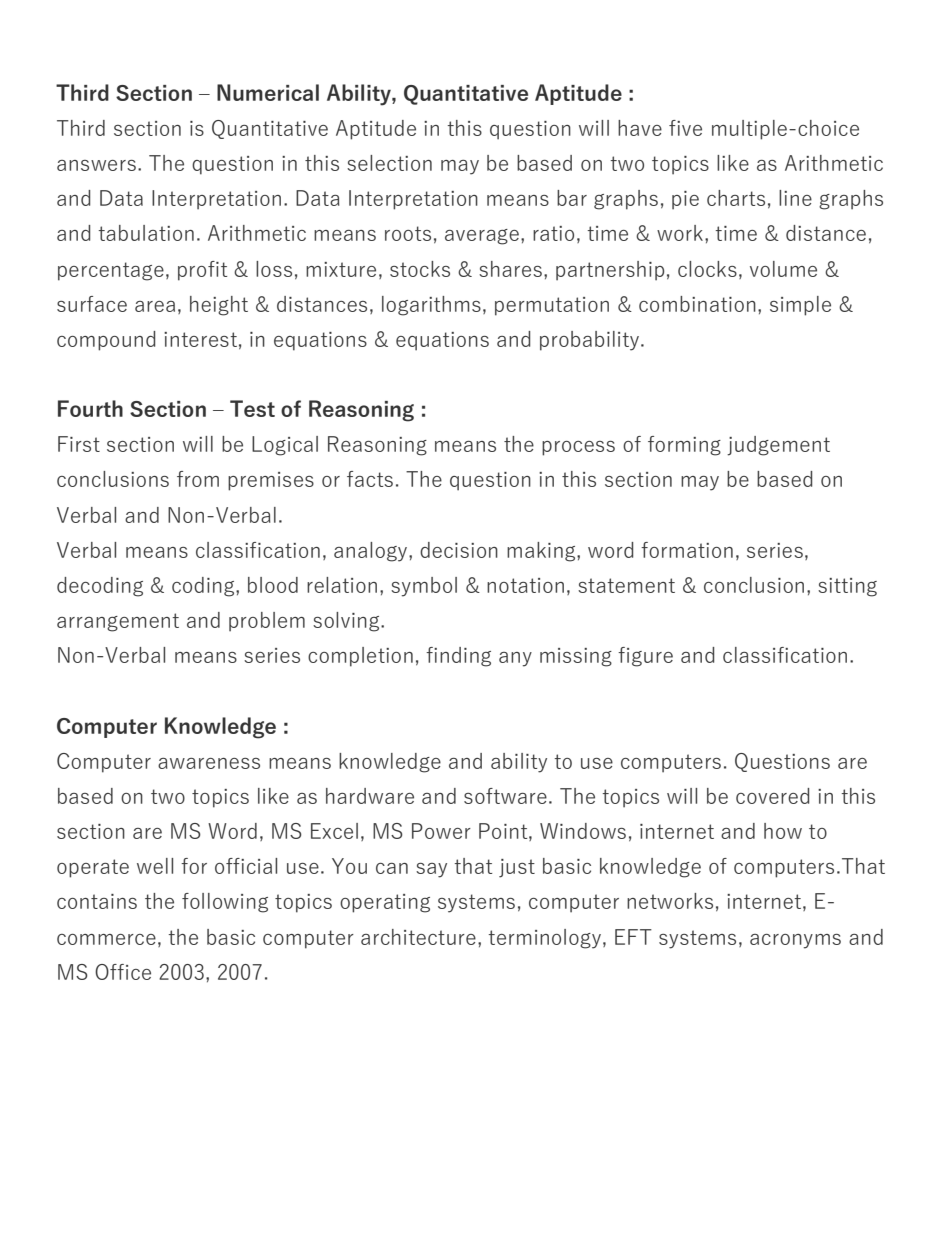  Describe the element at coordinates (459, 550) in the screenshot. I see `decision` at that location.
